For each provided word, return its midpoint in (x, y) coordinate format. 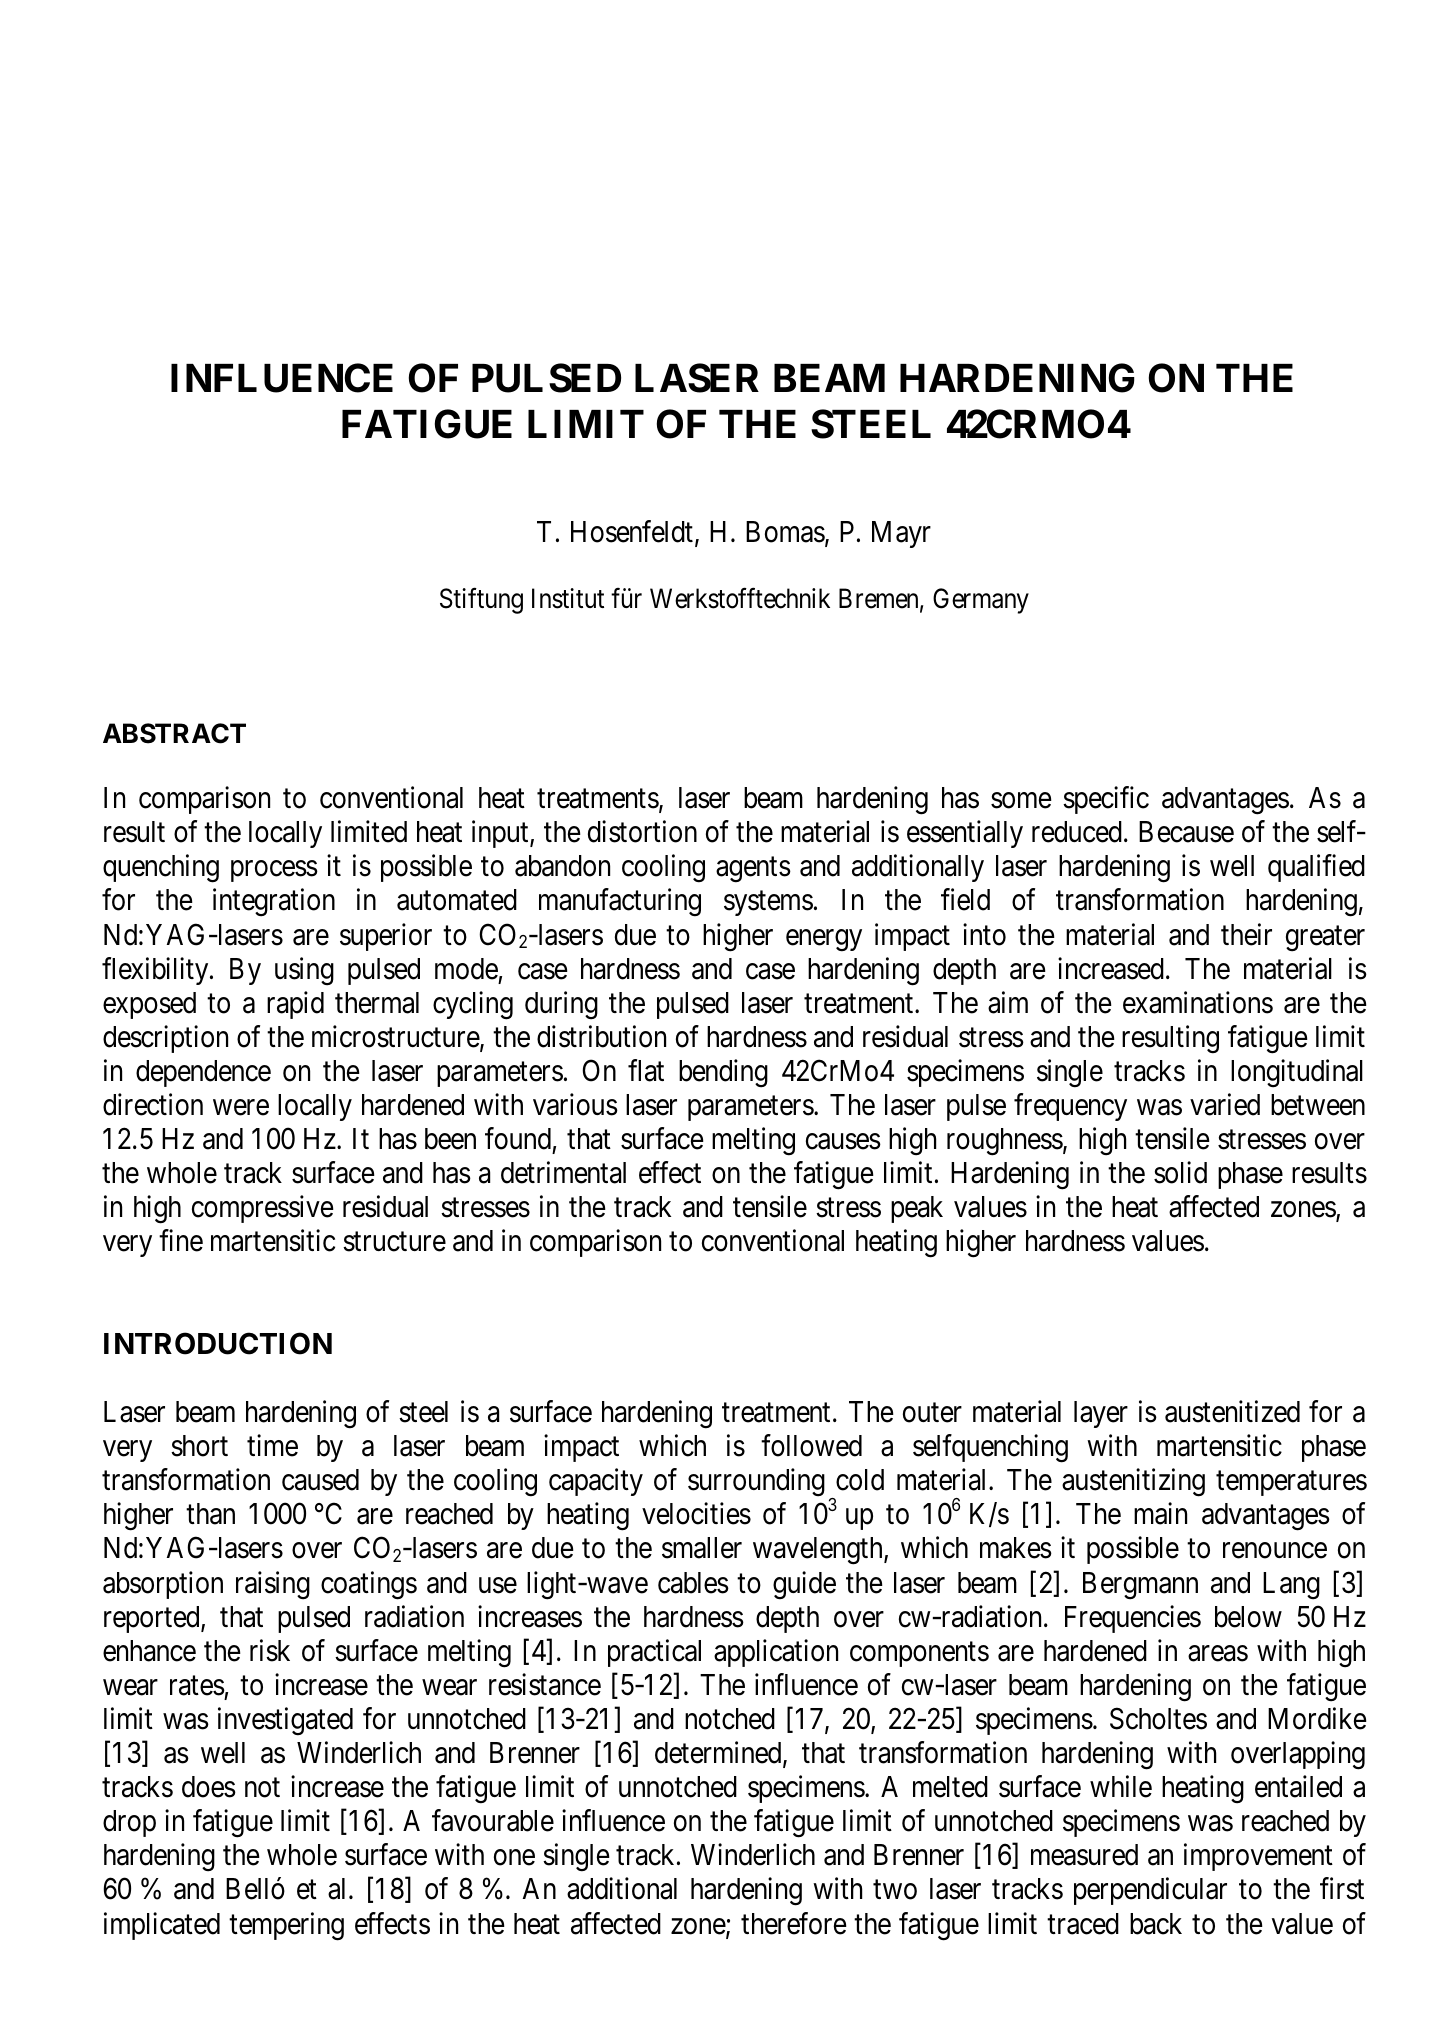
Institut (568, 598)
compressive (263, 1209)
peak (917, 1209)
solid (1180, 1173)
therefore (794, 1923)
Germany (981, 601)
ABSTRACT (174, 733)
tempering (286, 1926)
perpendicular (1150, 1891)
